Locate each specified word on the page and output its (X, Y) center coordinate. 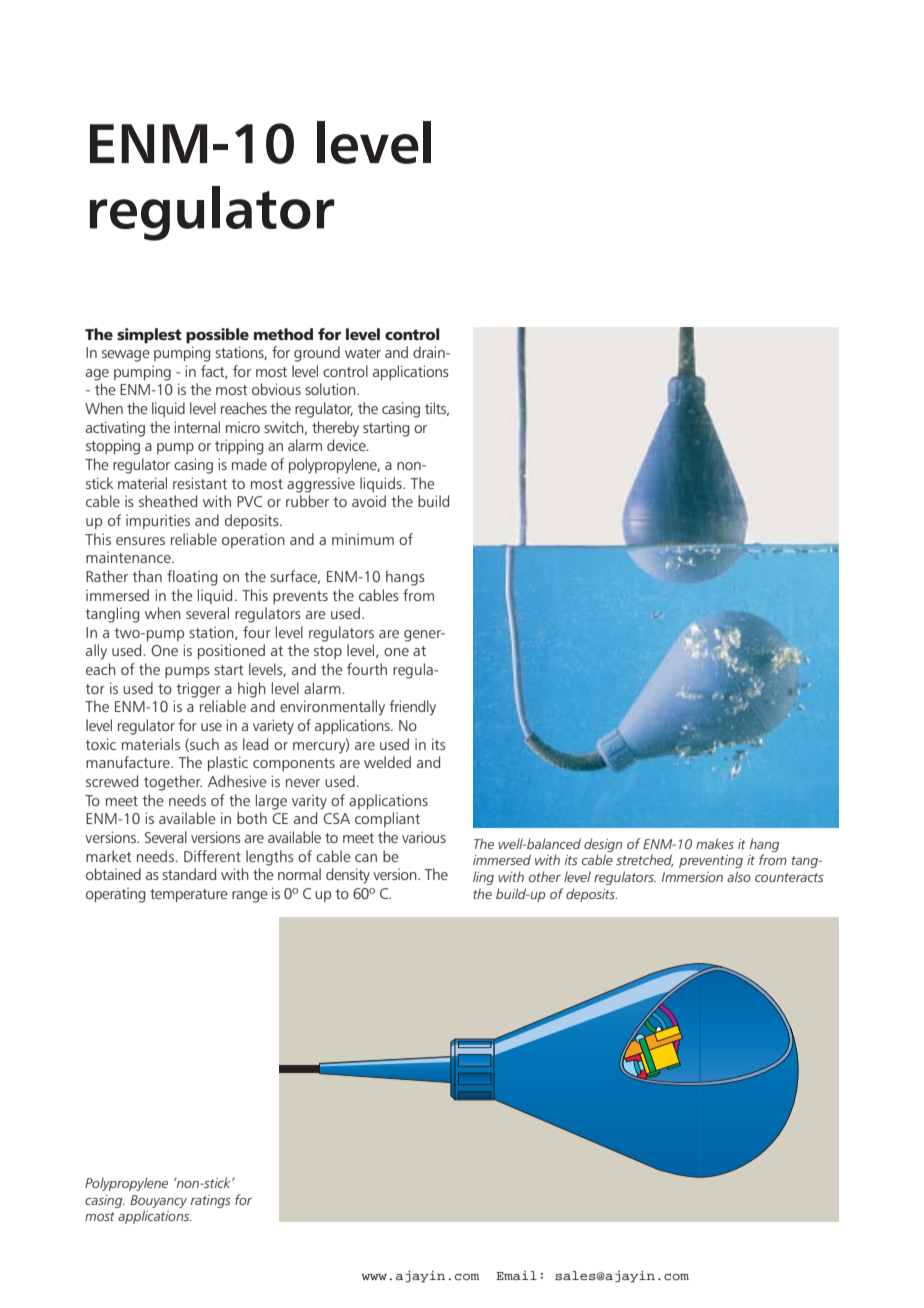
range (250, 897)
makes (715, 843)
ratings (211, 1201)
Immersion (692, 877)
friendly (412, 708)
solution (331, 389)
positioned (231, 651)
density (348, 876)
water (363, 353)
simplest (149, 336)
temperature (189, 895)
